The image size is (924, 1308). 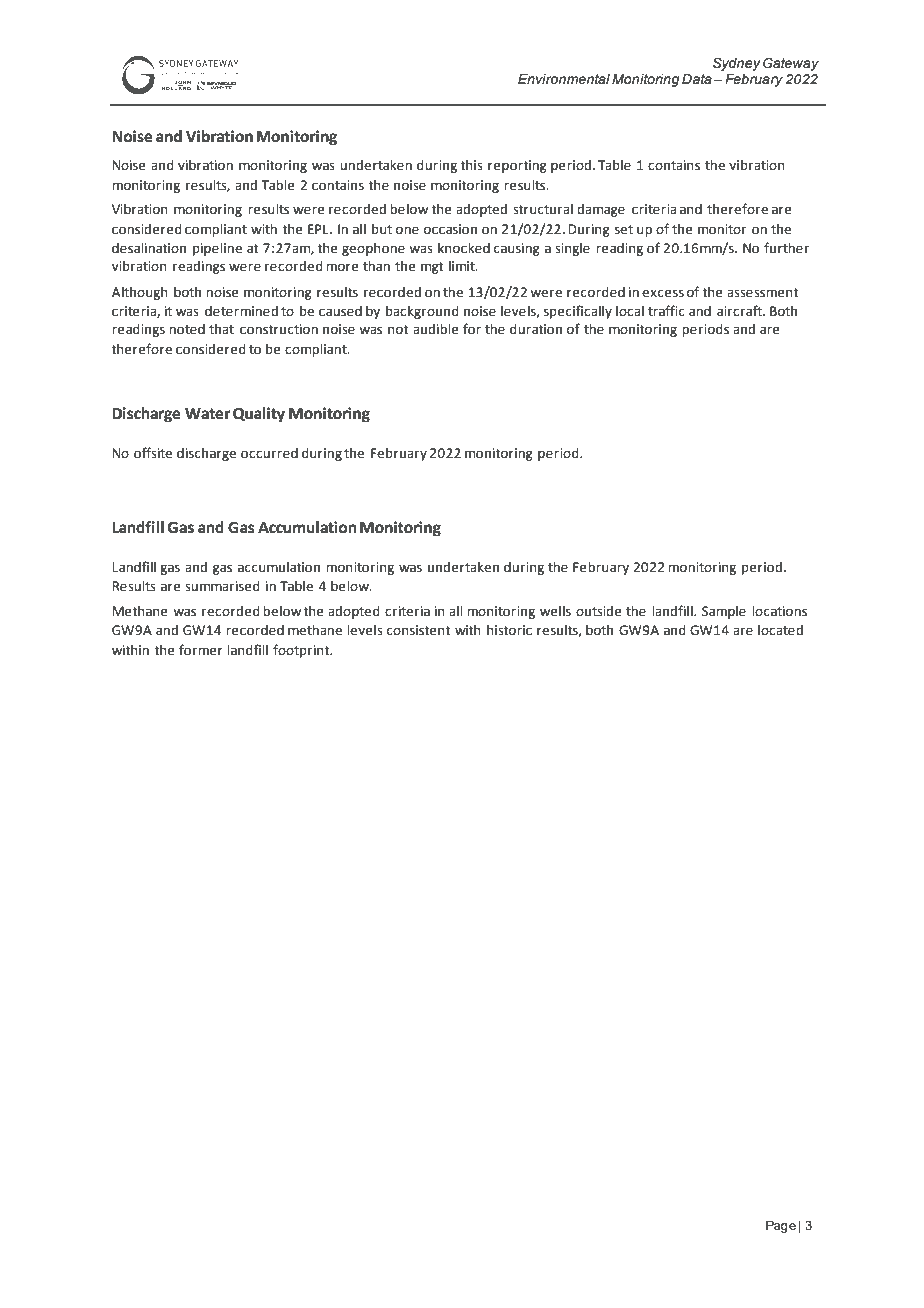 I want to click on Sample, so click(x=724, y=612).
